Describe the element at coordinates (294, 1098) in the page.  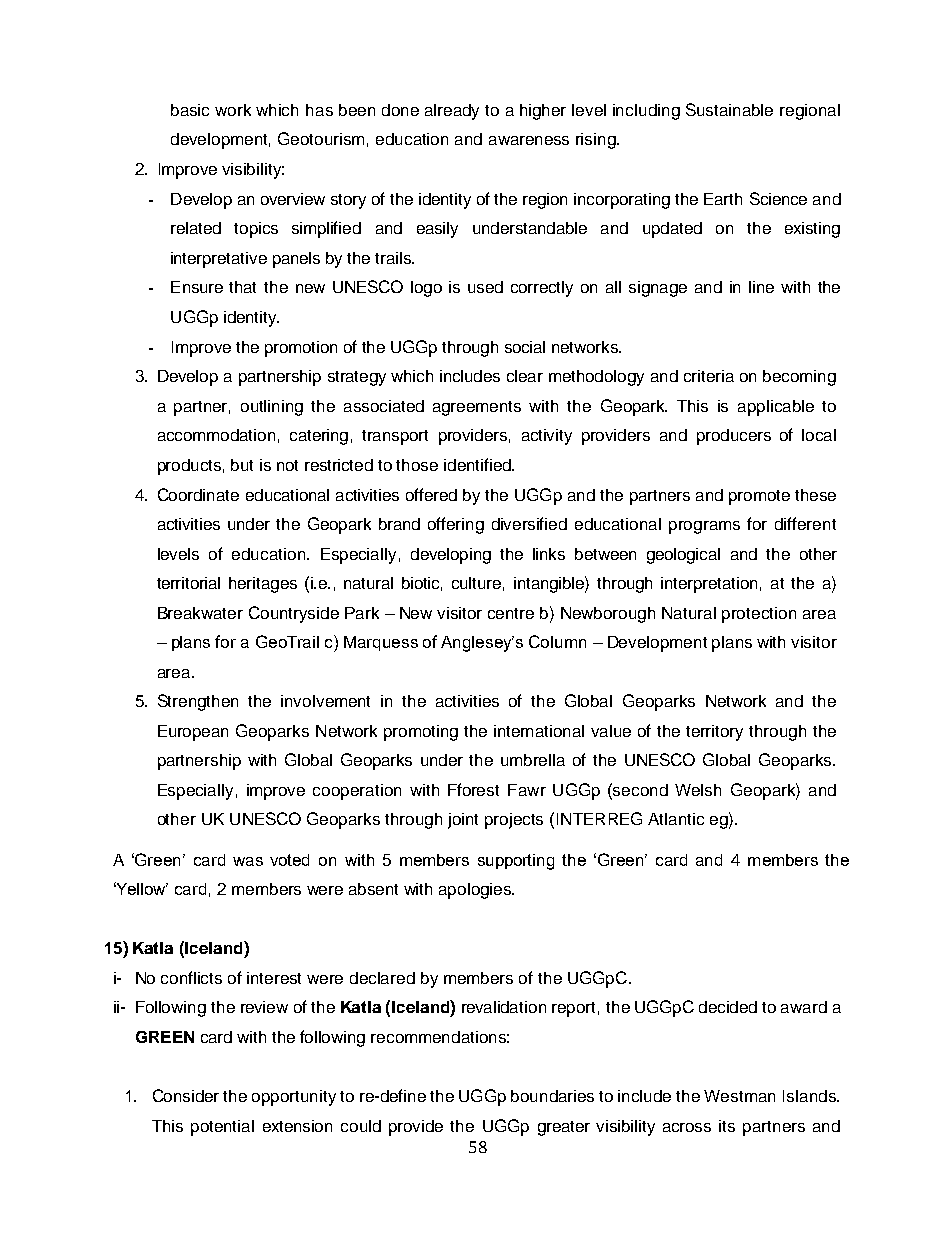
I see `opportunity` at that location.
